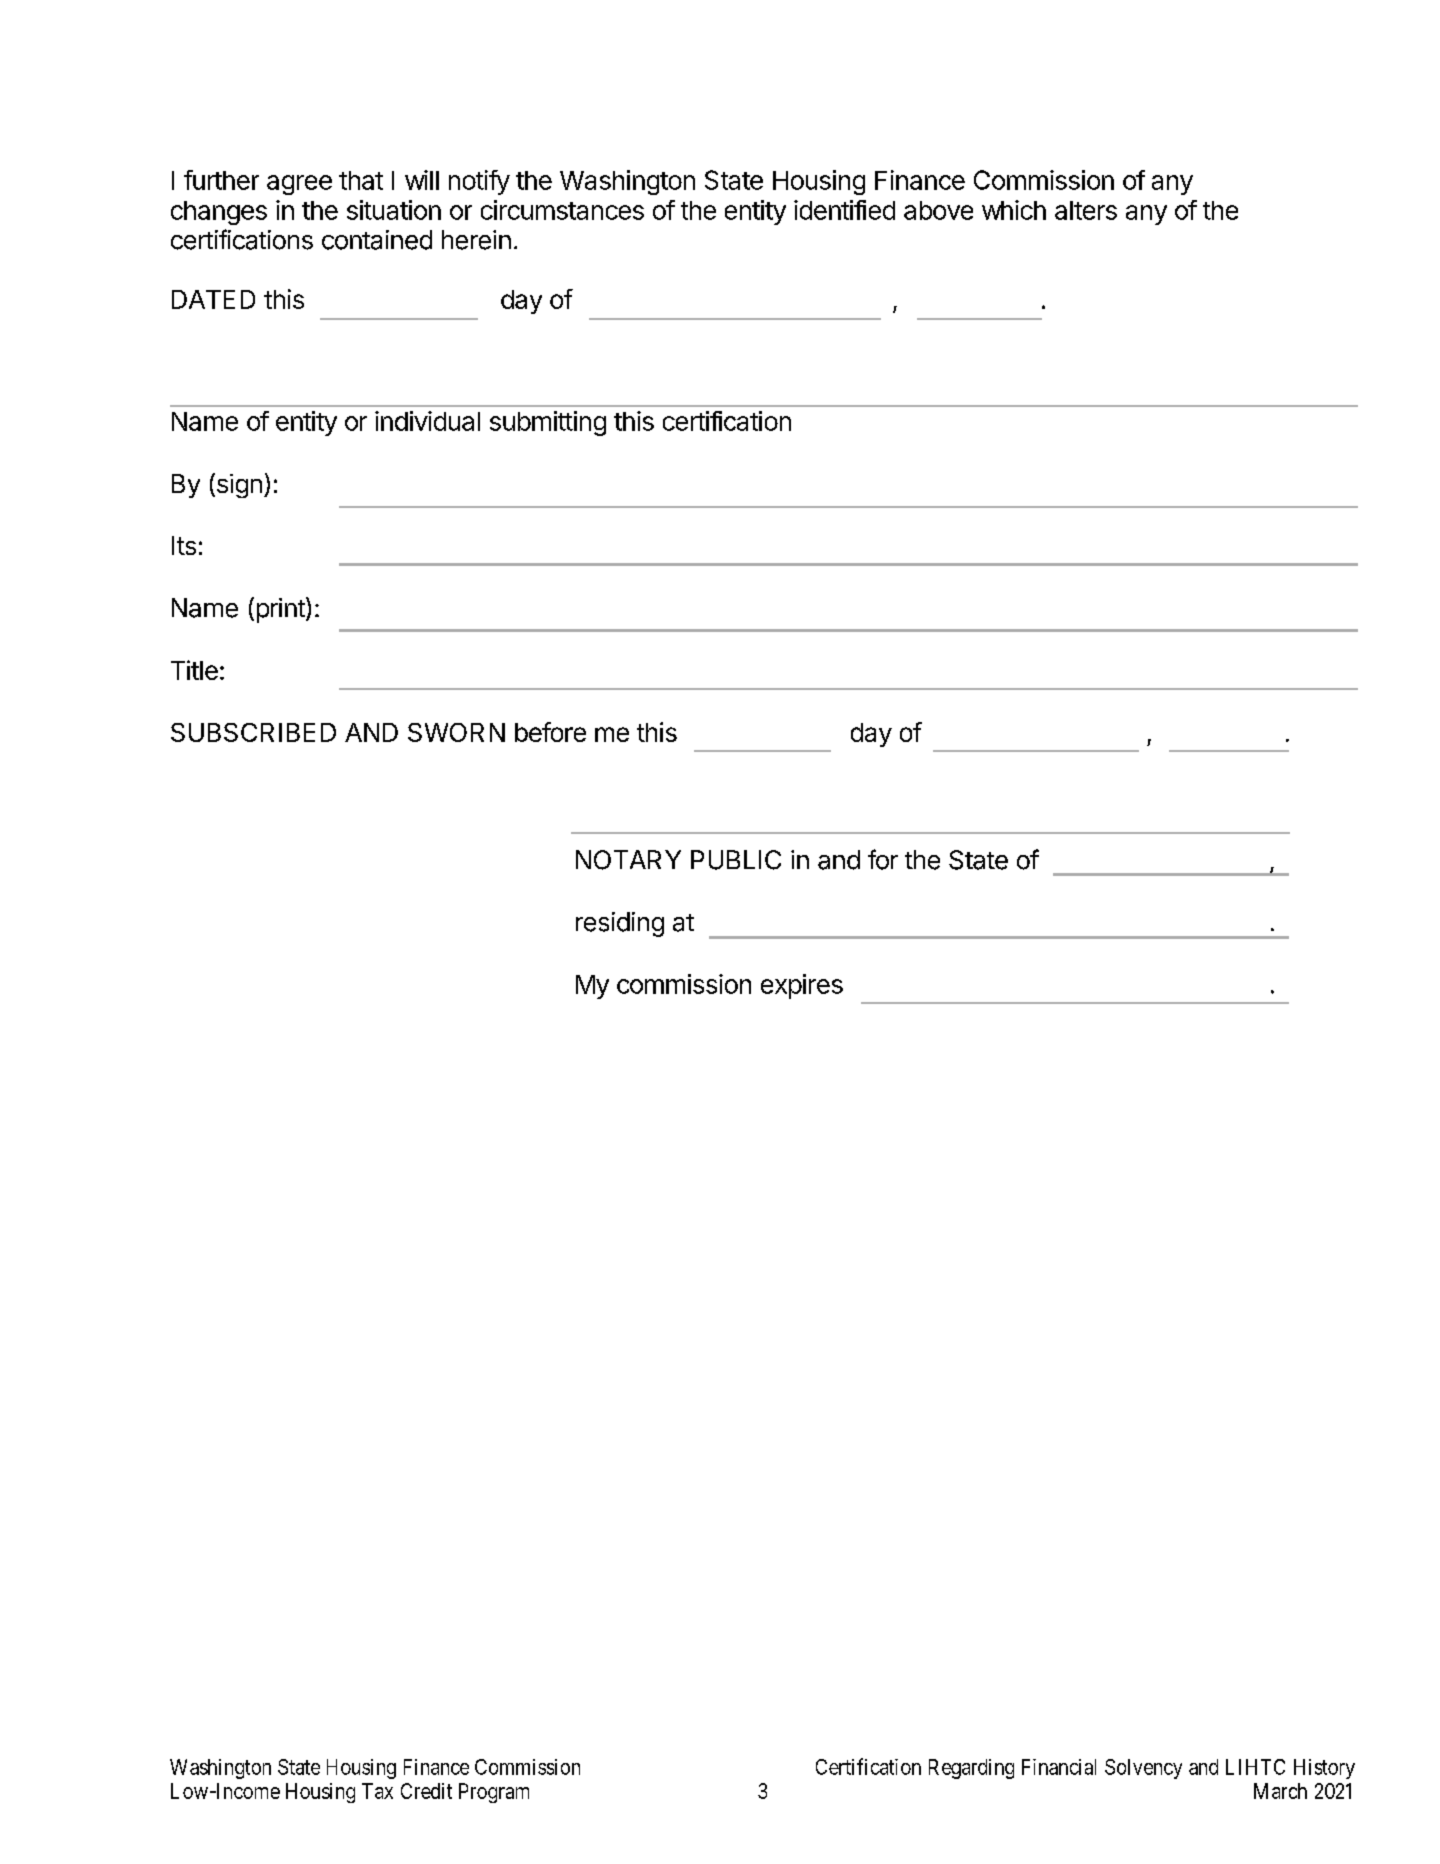  I want to click on residing, so click(620, 924).
